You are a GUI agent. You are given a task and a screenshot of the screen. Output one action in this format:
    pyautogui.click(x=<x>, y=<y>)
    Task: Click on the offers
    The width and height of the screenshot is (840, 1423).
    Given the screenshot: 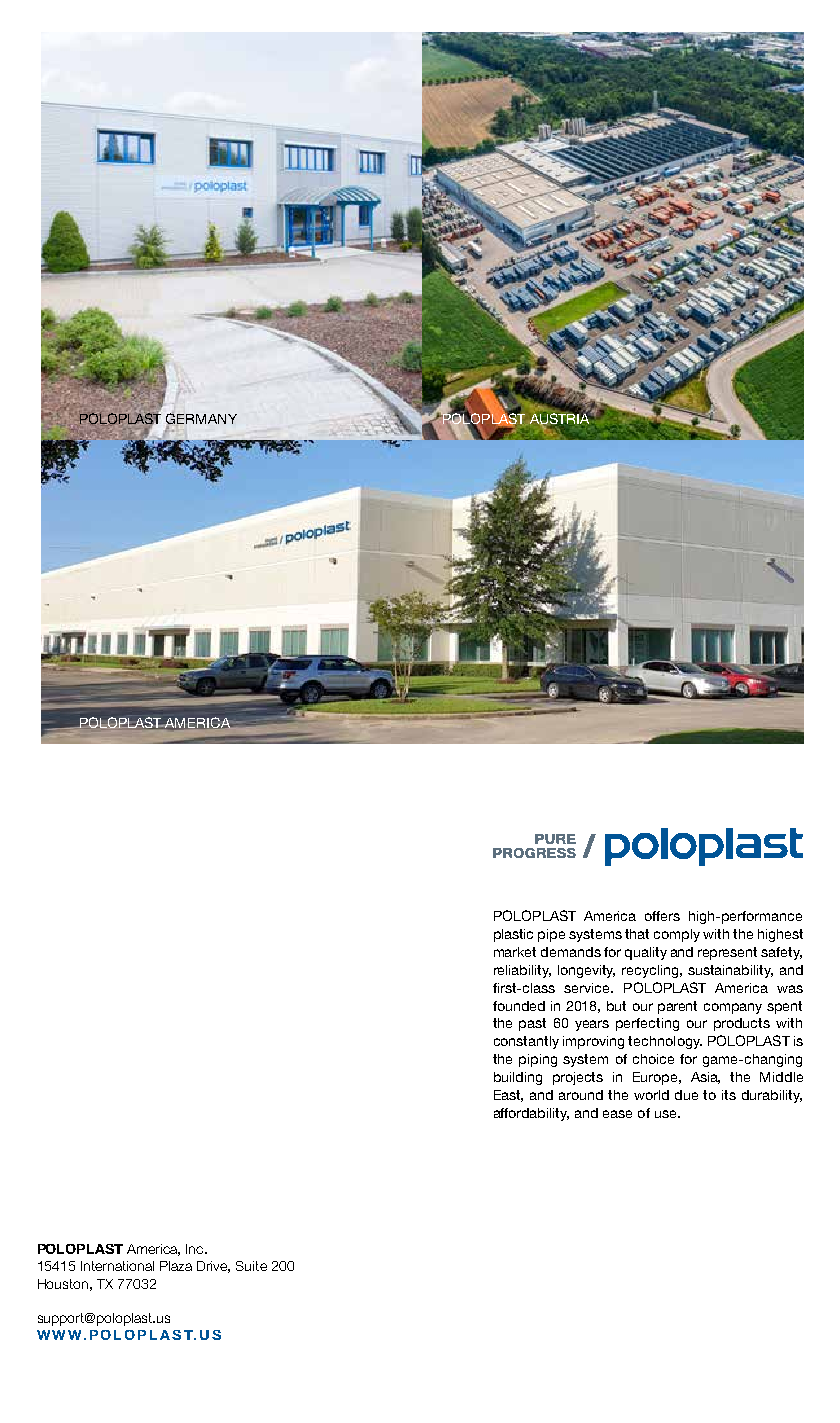 What is the action you would take?
    pyautogui.click(x=662, y=916)
